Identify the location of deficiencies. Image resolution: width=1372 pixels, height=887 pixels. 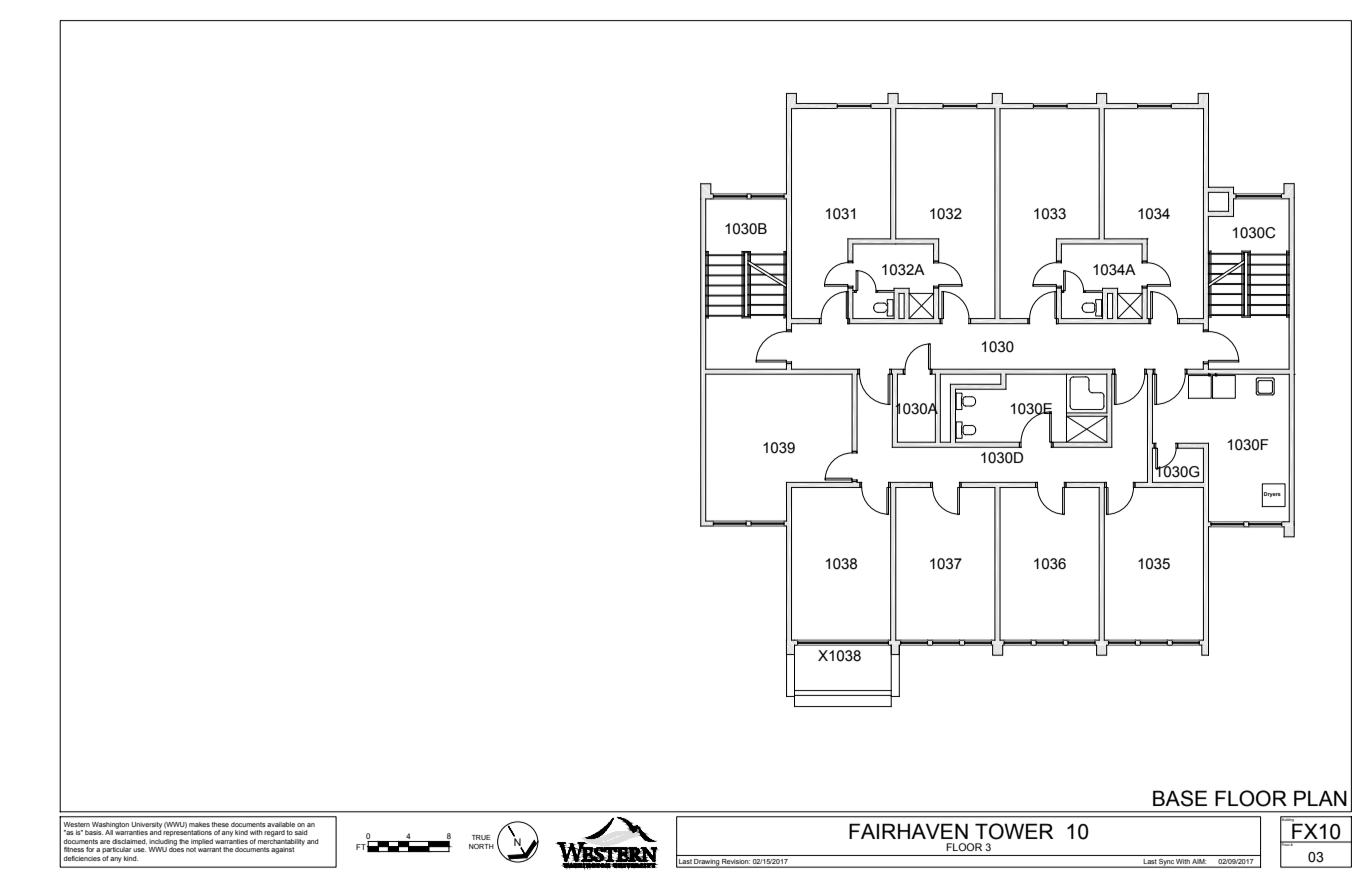
(82, 858).
